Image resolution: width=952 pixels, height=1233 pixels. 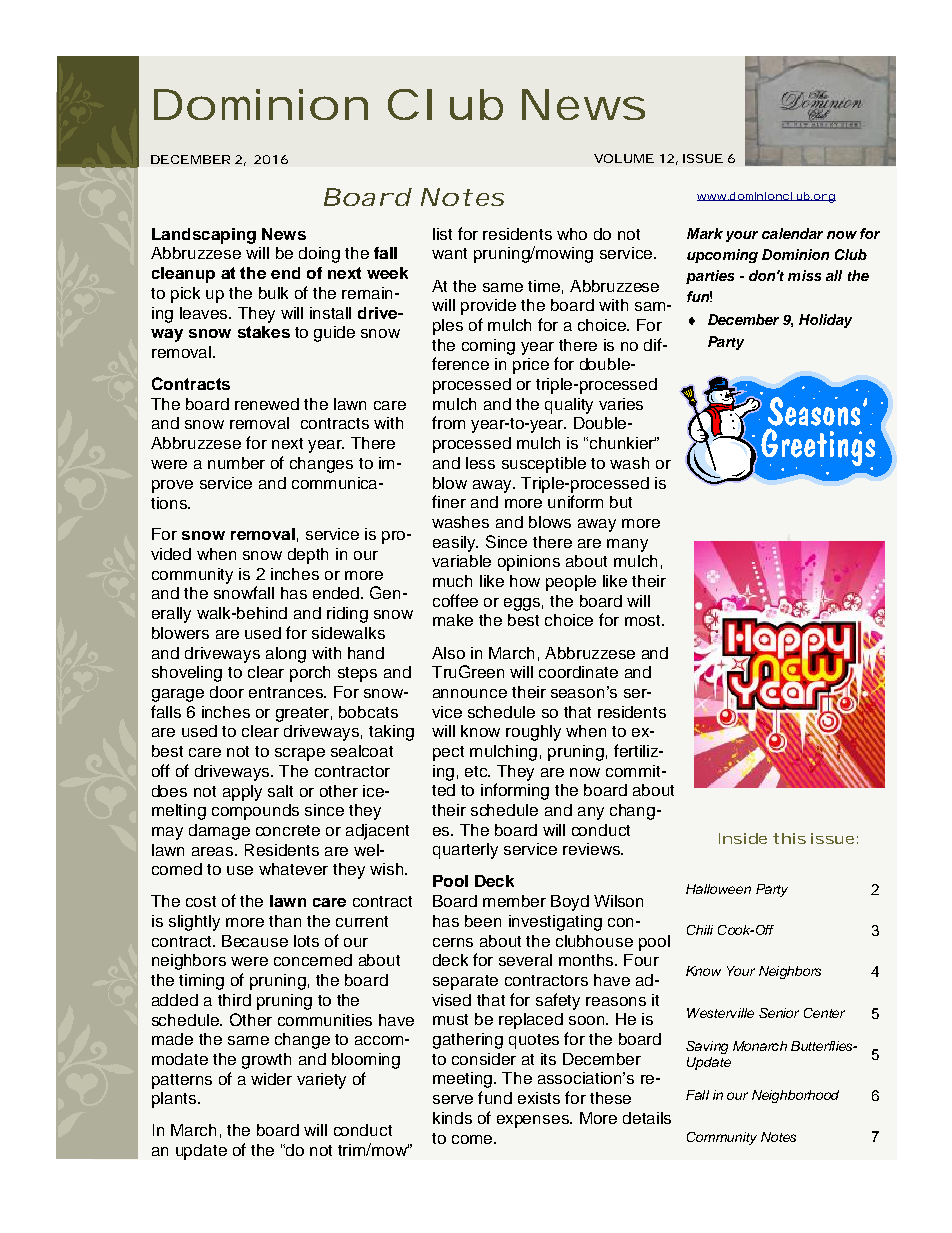 What do you see at coordinates (627, 545) in the image?
I see `many` at bounding box center [627, 545].
